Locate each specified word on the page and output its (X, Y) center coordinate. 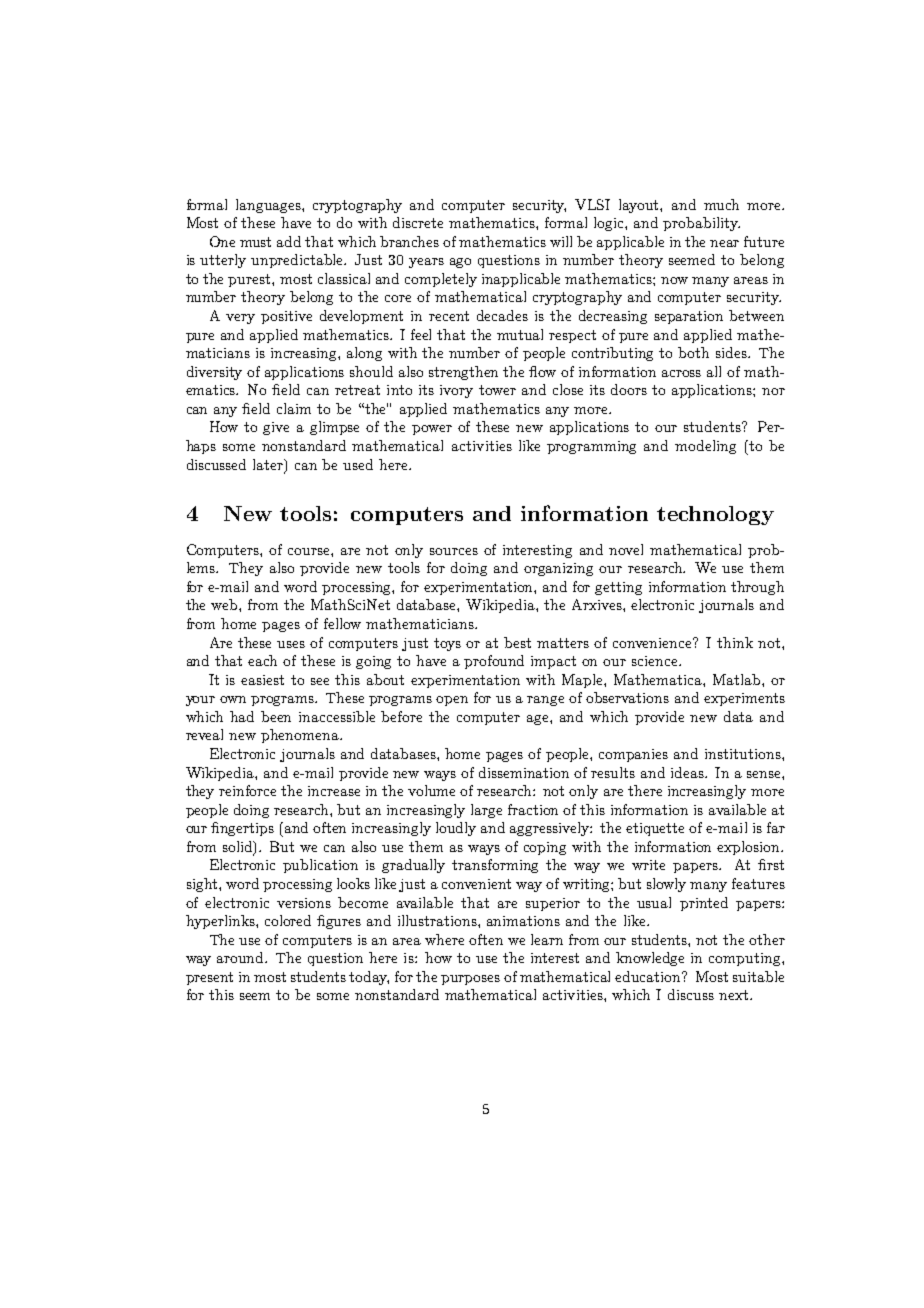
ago (460, 263)
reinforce (247, 790)
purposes (470, 980)
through (757, 588)
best (517, 642)
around (242, 957)
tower (497, 390)
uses (291, 644)
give (276, 428)
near (724, 243)
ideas (688, 772)
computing (746, 959)
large (486, 811)
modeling (705, 447)
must (255, 242)
